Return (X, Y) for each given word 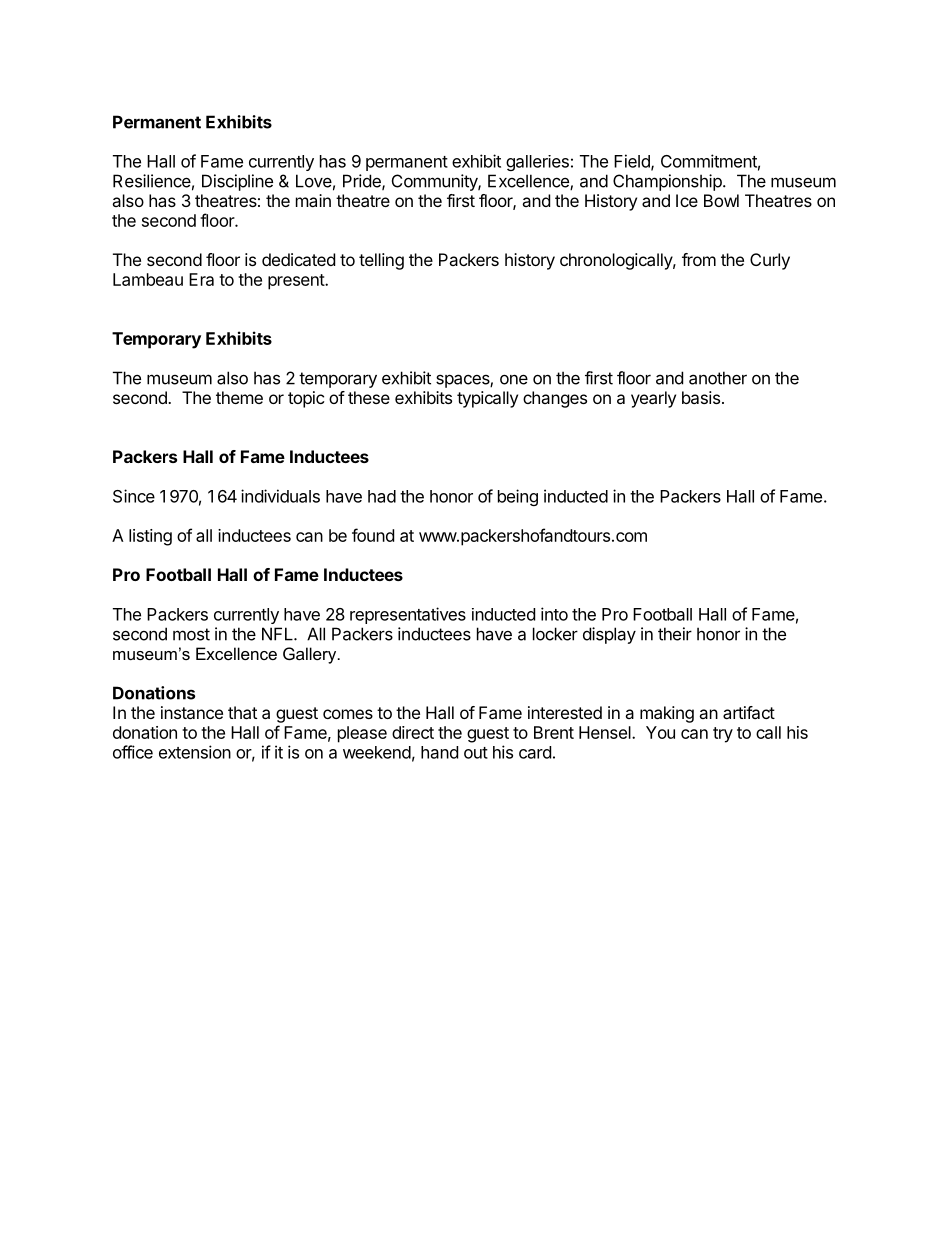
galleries (537, 163)
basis (701, 397)
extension (195, 752)
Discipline (237, 182)
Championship (667, 182)
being (518, 497)
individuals (280, 496)
